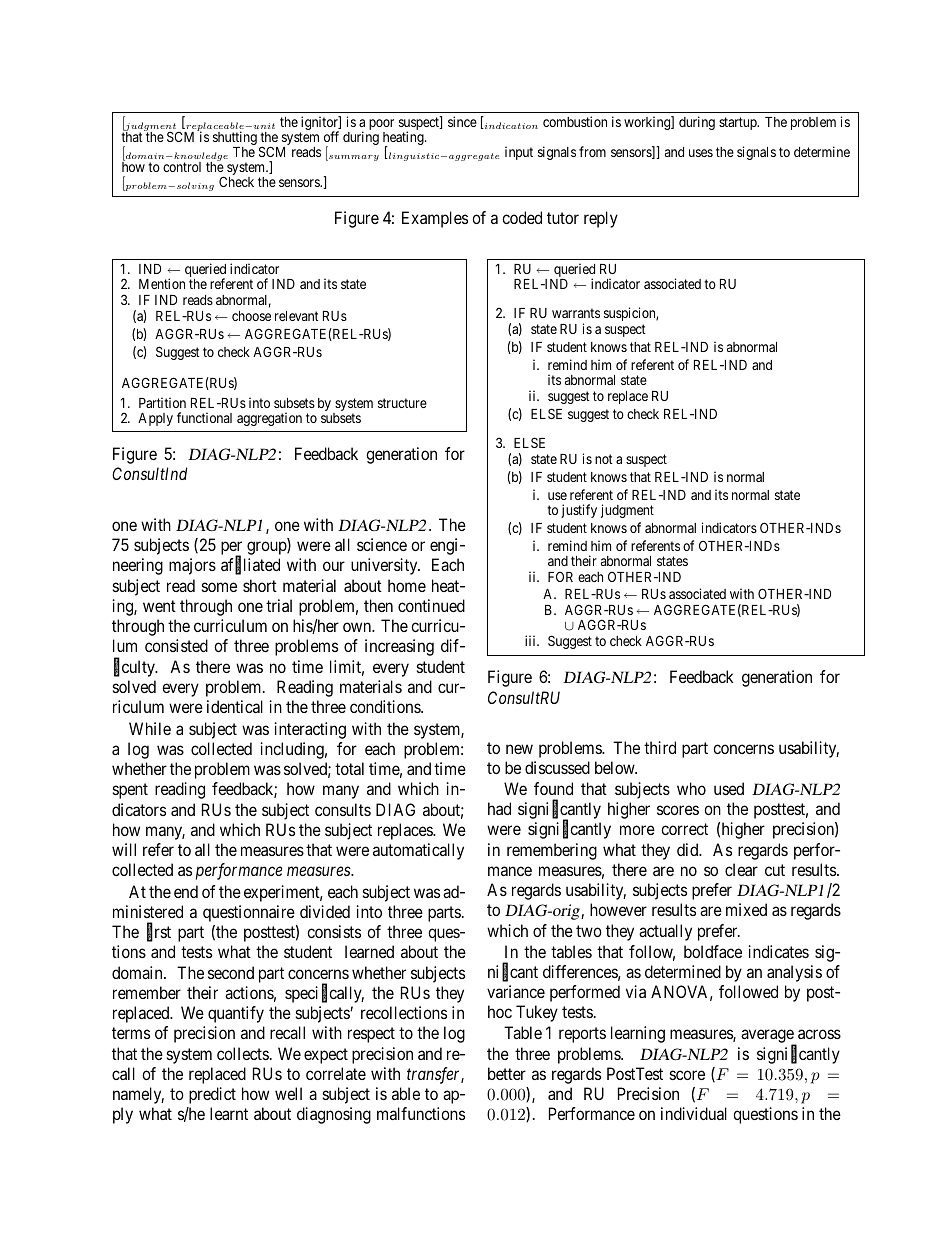  I want to click on end, so click(186, 891).
